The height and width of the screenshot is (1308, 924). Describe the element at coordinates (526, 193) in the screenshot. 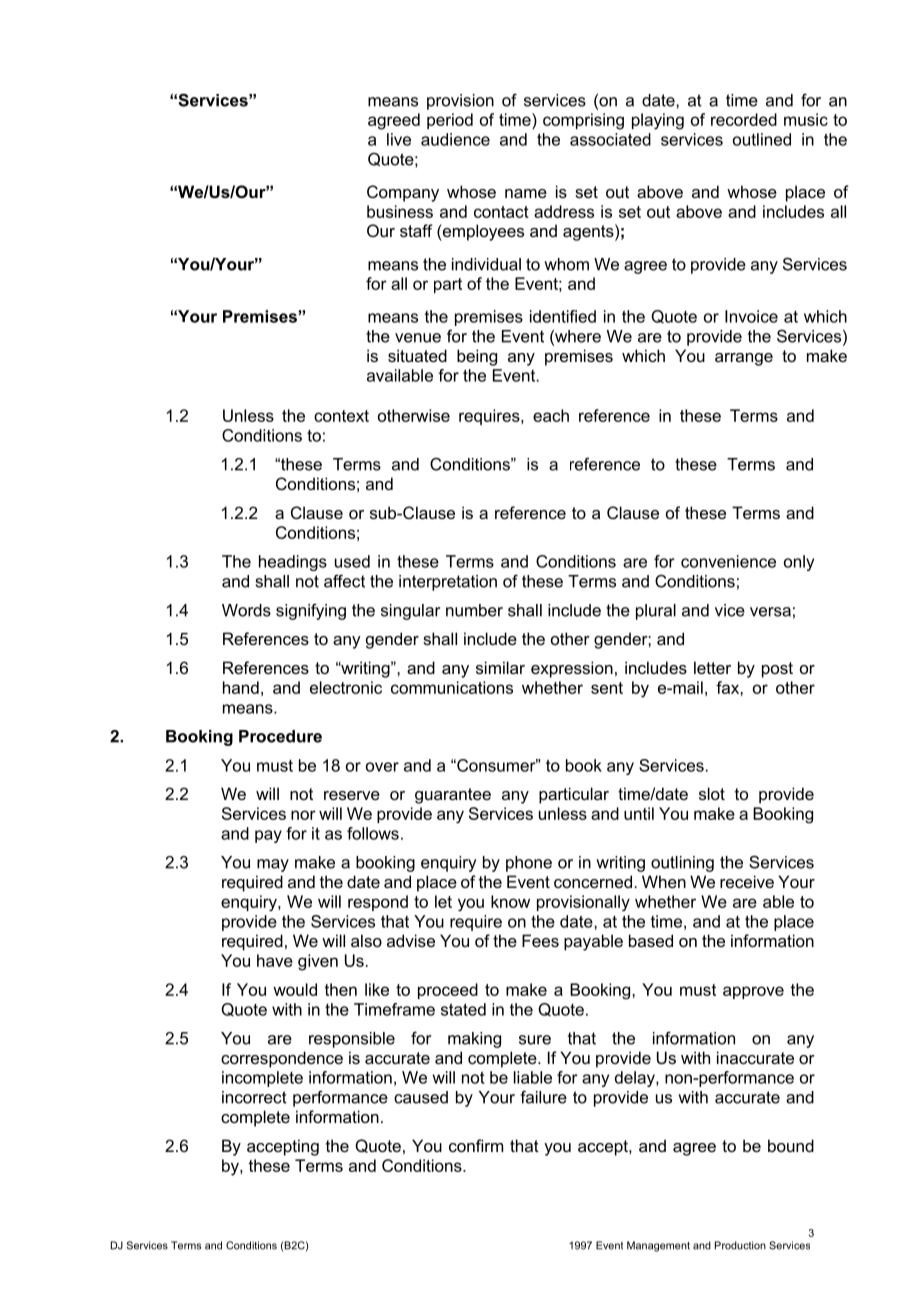

I see `name` at that location.
